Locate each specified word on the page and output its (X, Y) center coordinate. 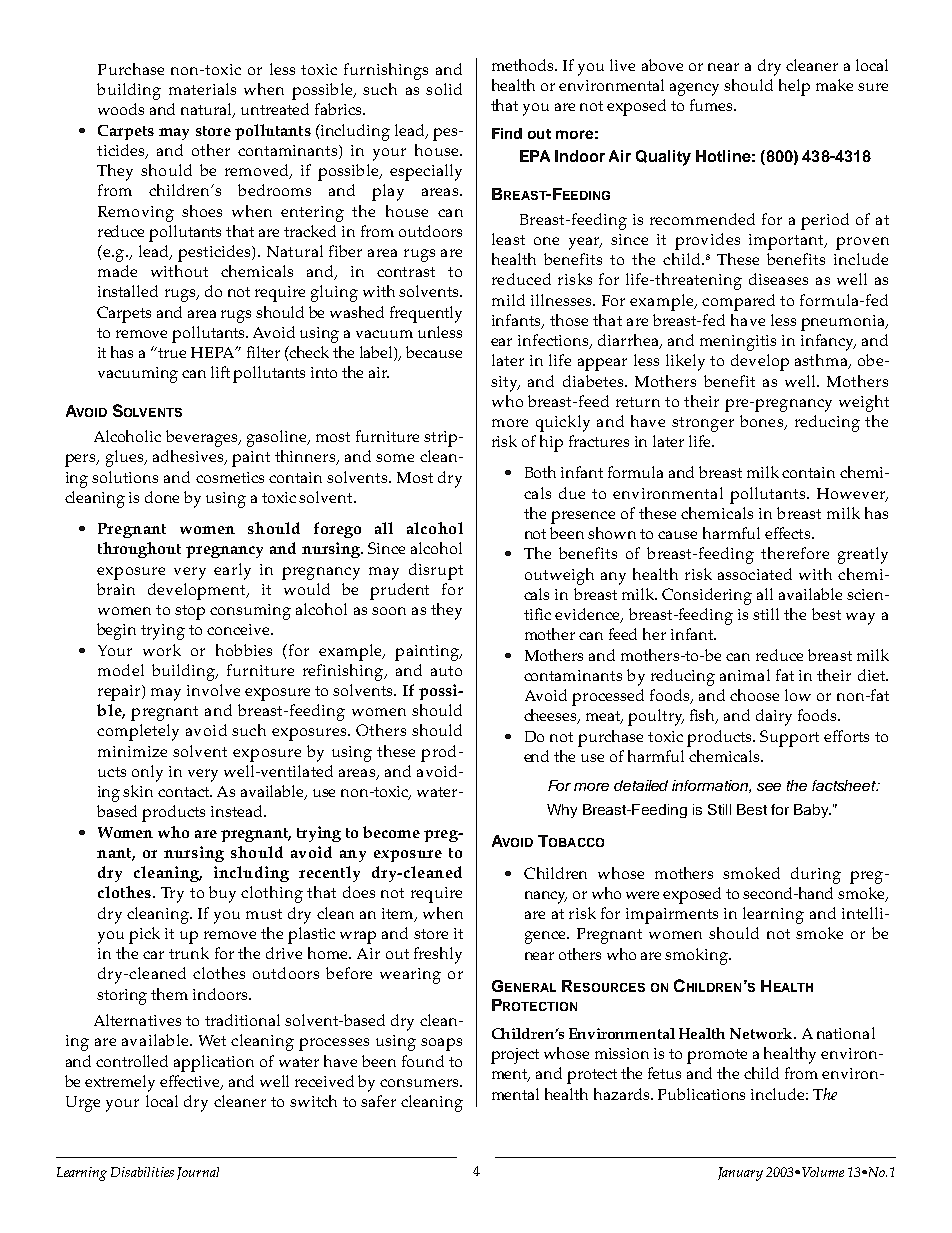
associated (755, 574)
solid (444, 89)
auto (446, 671)
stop (190, 612)
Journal (198, 1173)
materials (202, 89)
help (794, 87)
